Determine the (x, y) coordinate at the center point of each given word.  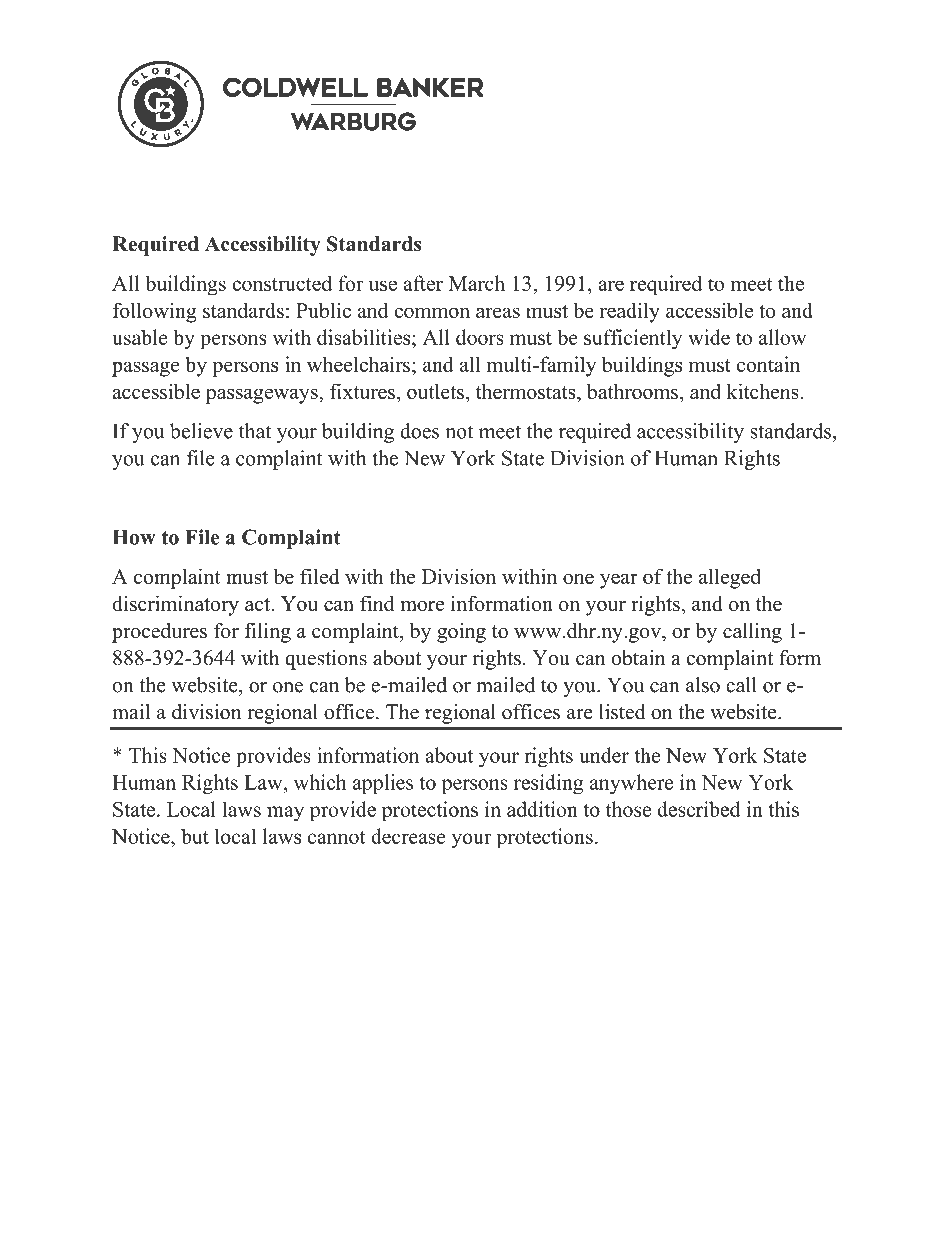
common (432, 312)
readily (630, 312)
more (422, 606)
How (134, 537)
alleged (730, 578)
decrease (408, 836)
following (155, 312)
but (195, 836)
